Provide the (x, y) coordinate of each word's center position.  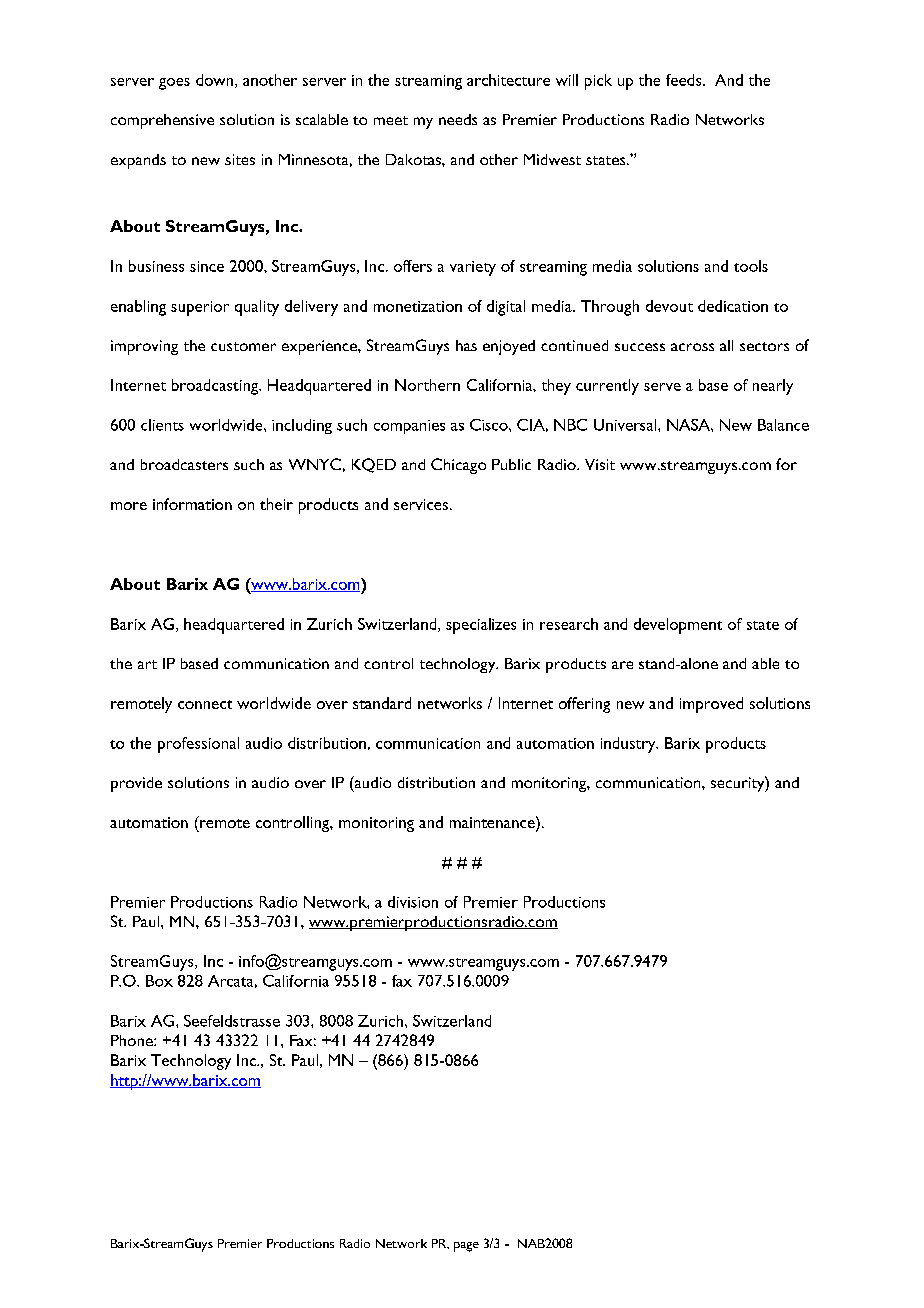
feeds (685, 80)
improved (711, 705)
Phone (133, 1040)
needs (458, 119)
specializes (481, 626)
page (466, 1247)
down (216, 81)
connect (205, 704)
